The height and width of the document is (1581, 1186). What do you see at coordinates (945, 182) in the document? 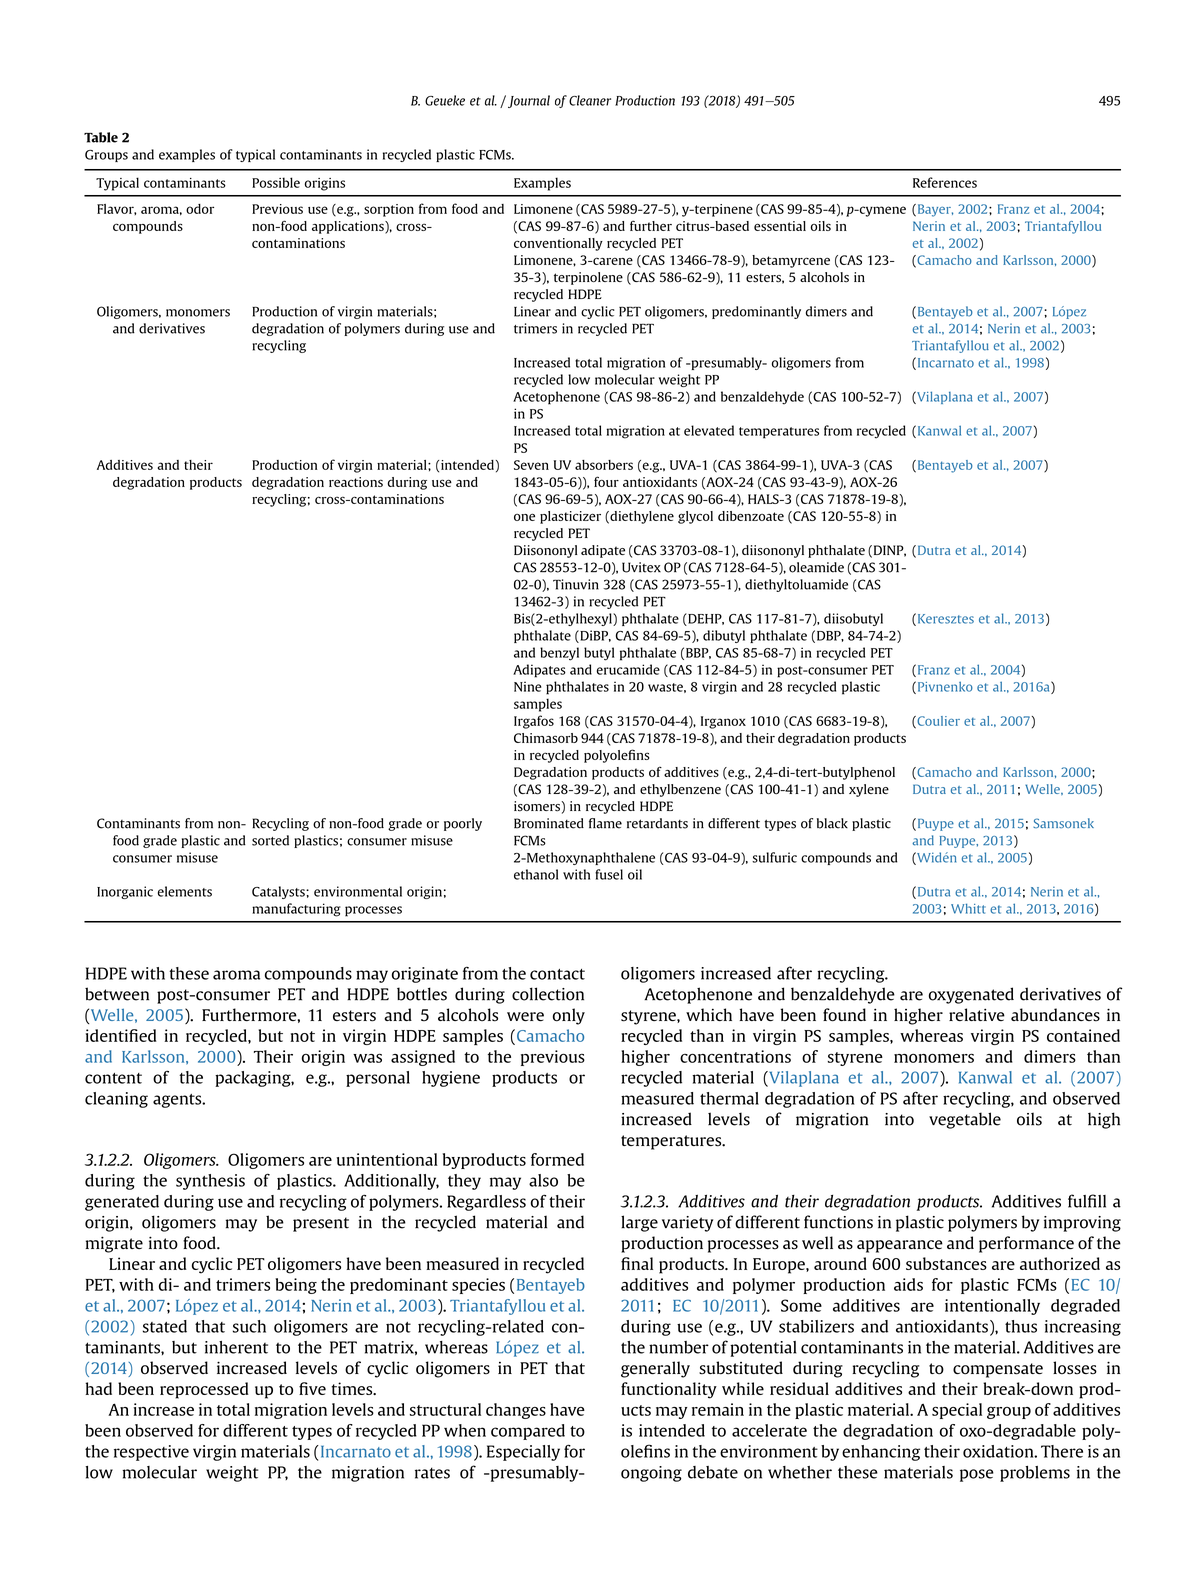
I see `References` at bounding box center [945, 182].
